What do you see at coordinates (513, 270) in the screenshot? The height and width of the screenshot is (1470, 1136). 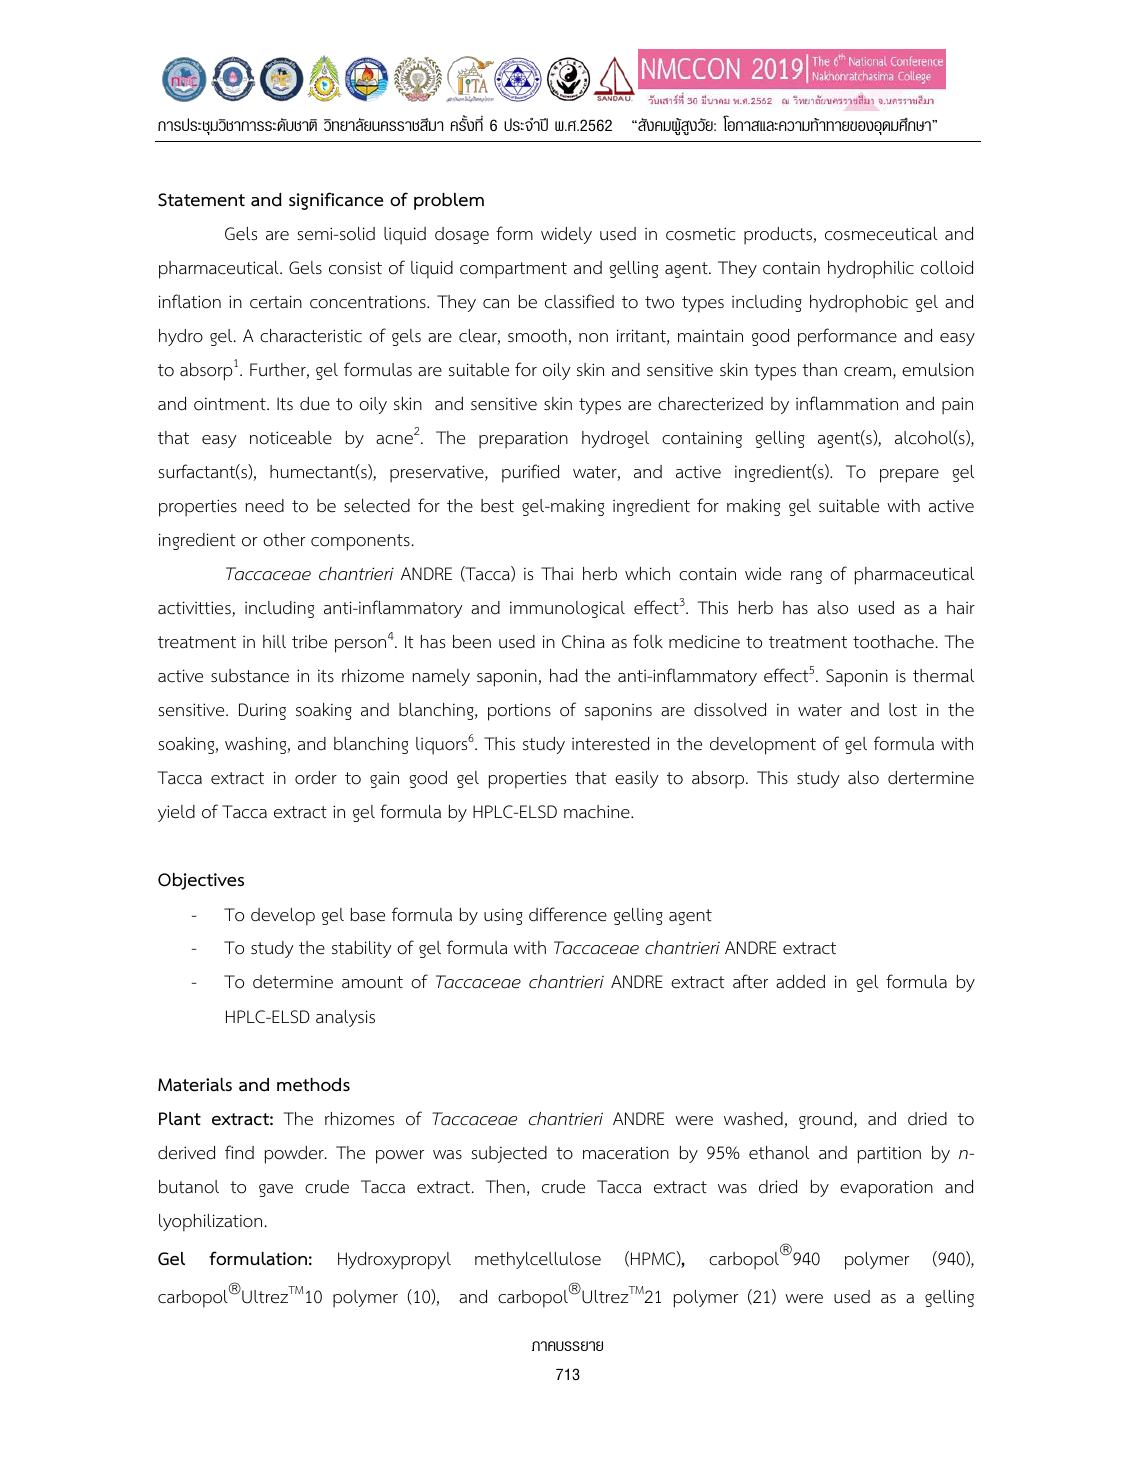 I see `compartment` at bounding box center [513, 270].
